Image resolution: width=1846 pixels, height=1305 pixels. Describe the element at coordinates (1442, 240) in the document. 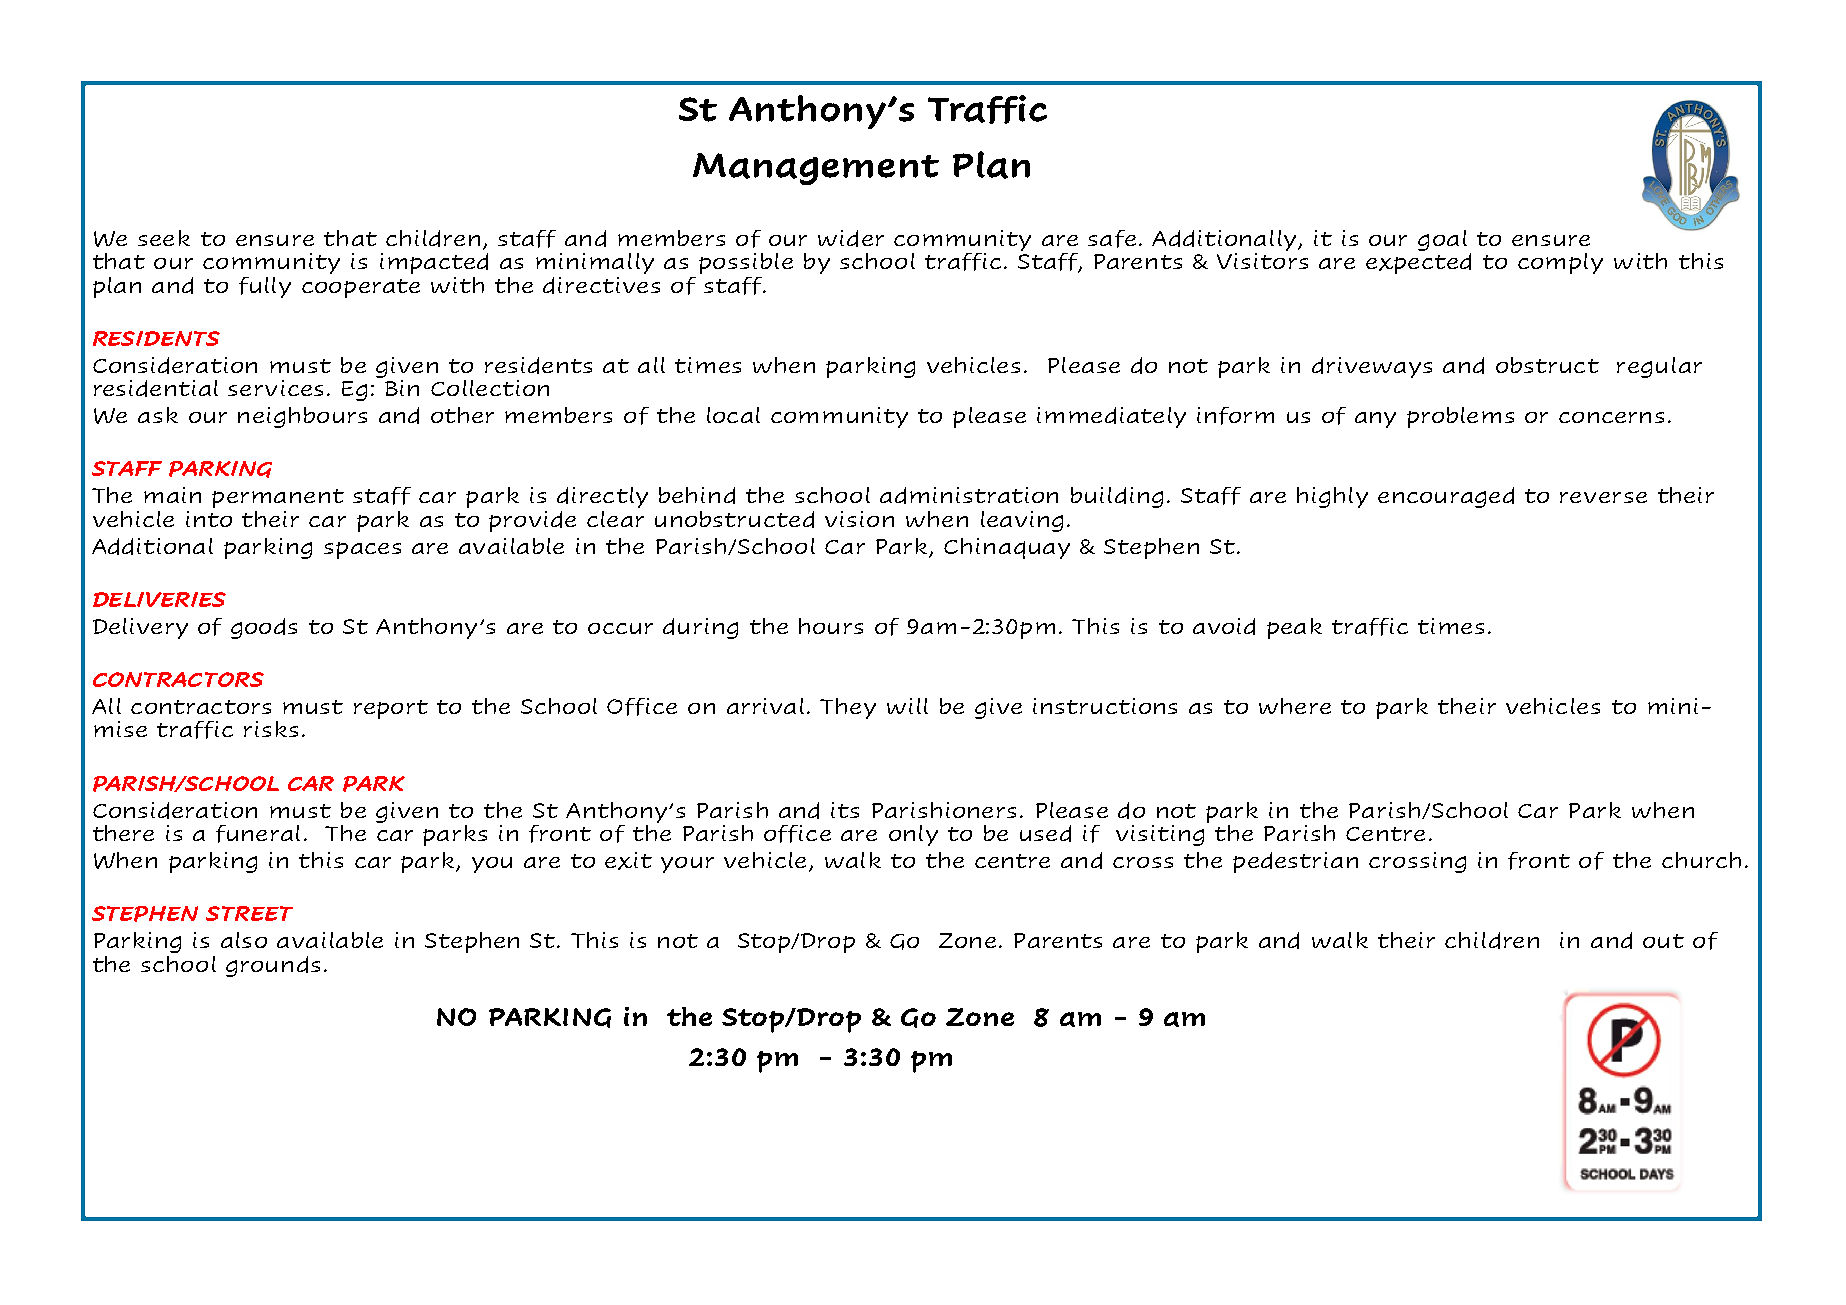

I see `goal` at that location.
